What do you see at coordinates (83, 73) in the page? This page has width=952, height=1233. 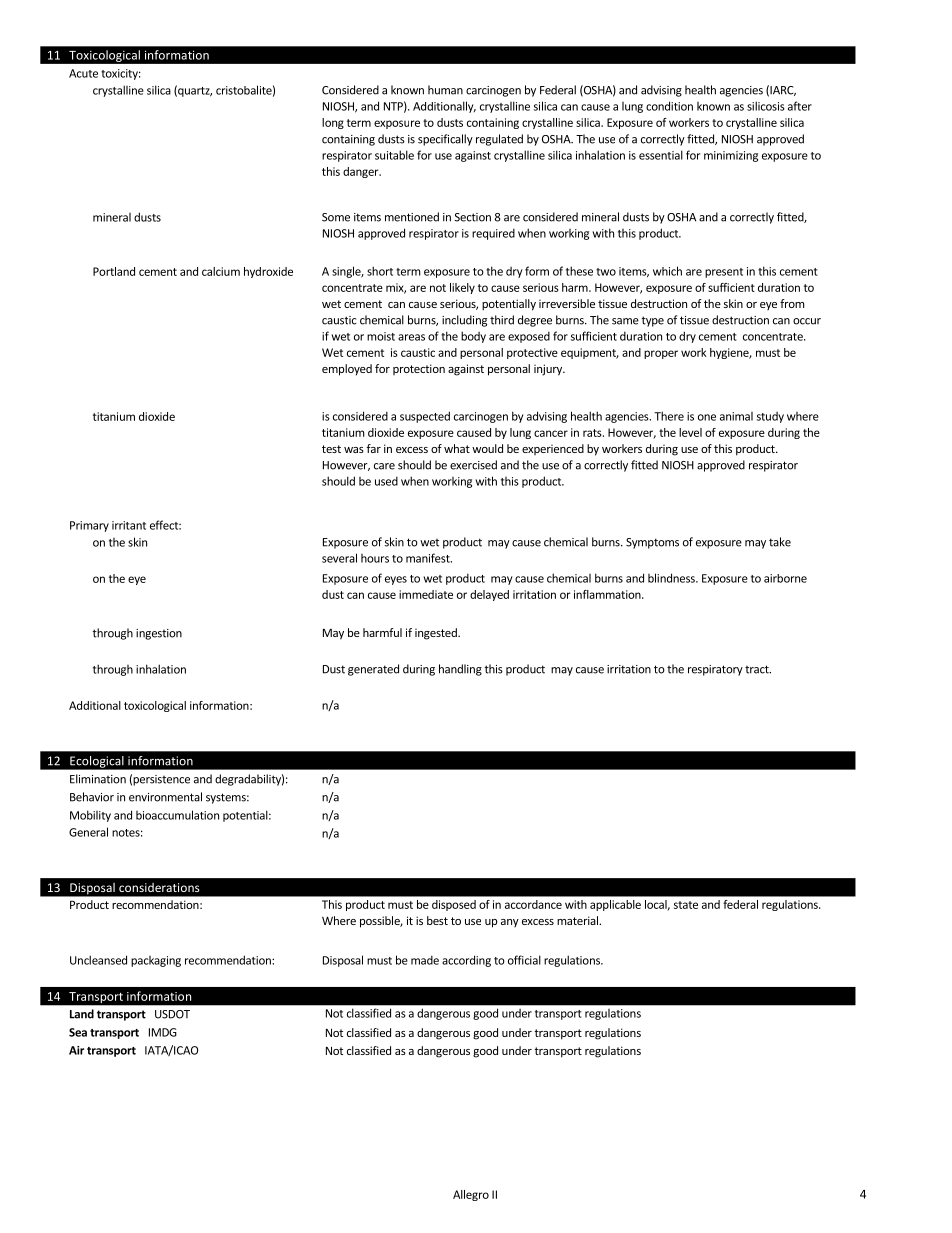 I see `Acute` at bounding box center [83, 73].
